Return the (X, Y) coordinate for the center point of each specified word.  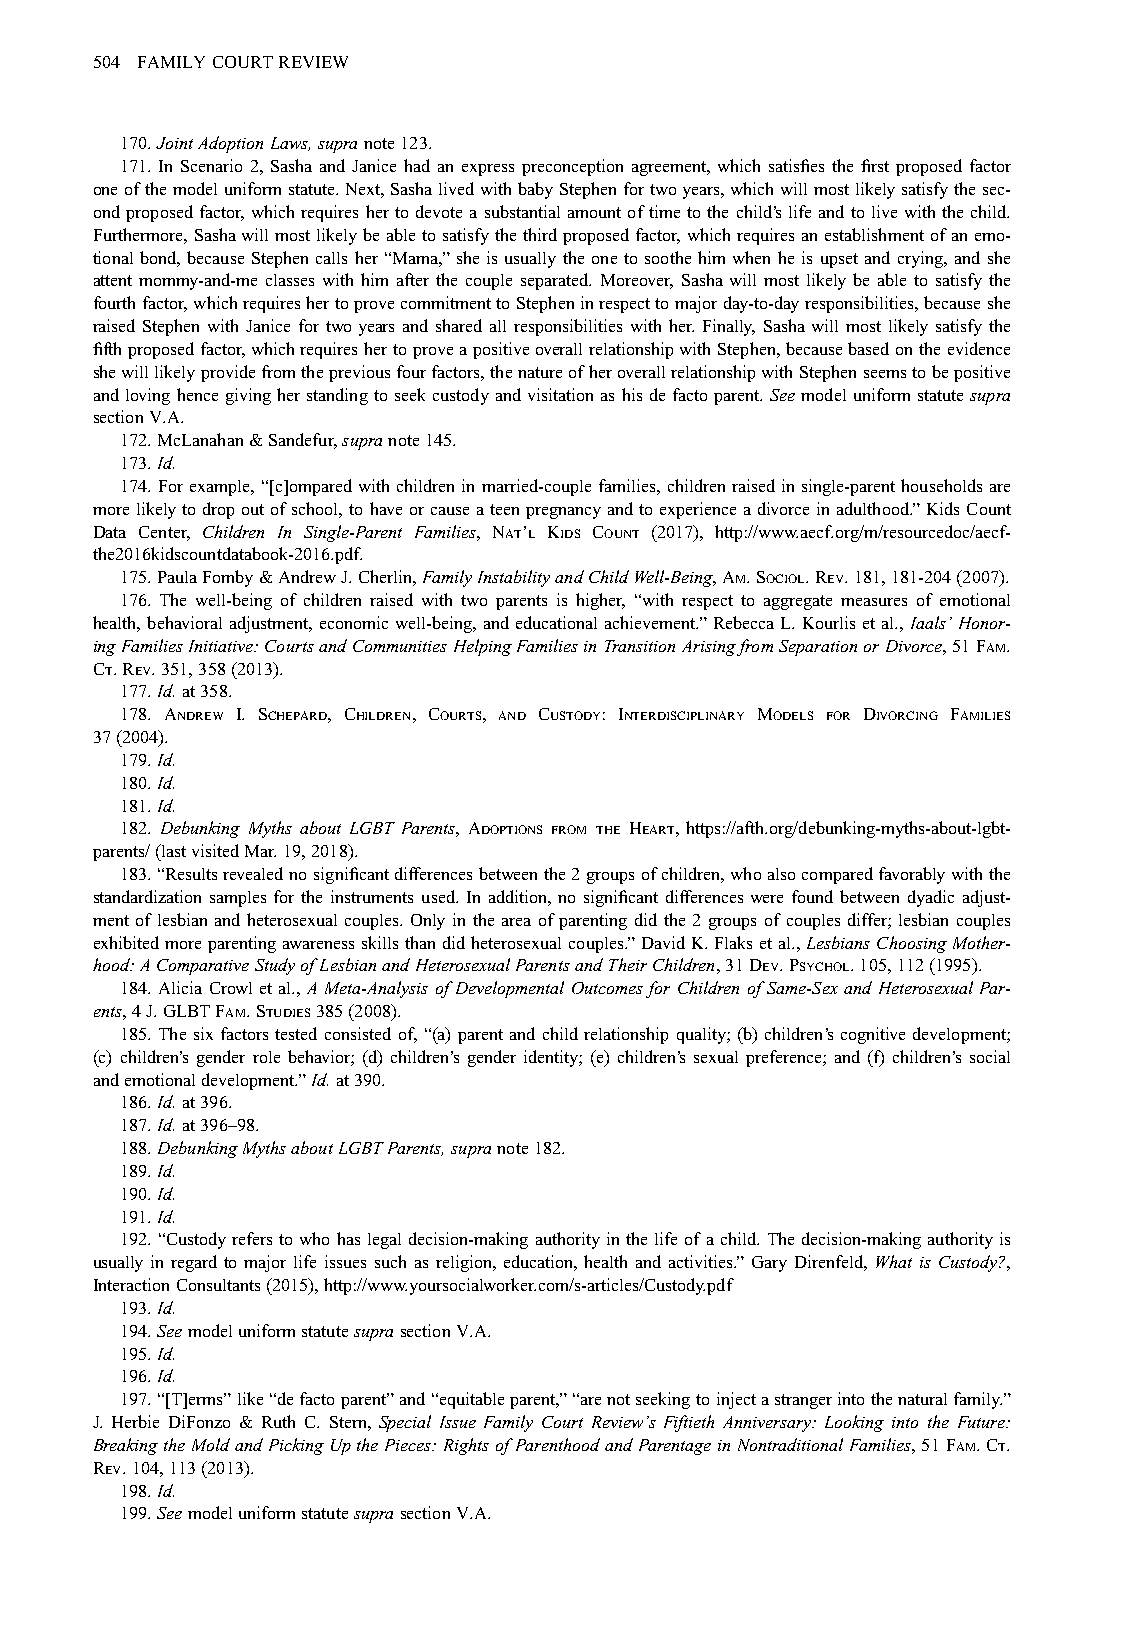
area (516, 922)
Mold (211, 1444)
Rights (466, 1446)
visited (215, 850)
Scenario (211, 165)
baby (535, 190)
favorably (912, 875)
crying (921, 259)
